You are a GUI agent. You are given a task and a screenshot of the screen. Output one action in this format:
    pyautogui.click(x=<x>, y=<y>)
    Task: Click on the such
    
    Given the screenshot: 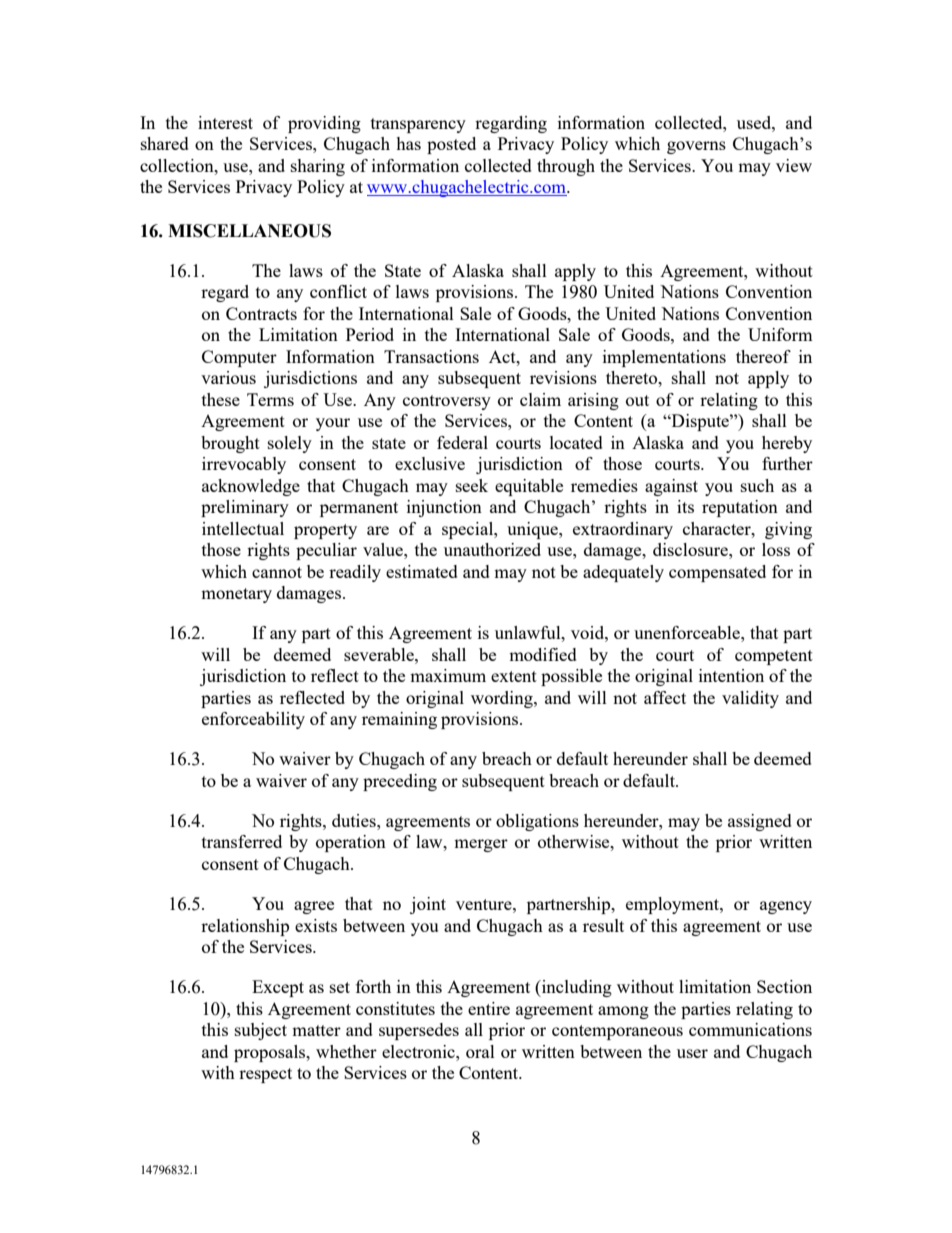 What is the action you would take?
    pyautogui.click(x=757, y=485)
